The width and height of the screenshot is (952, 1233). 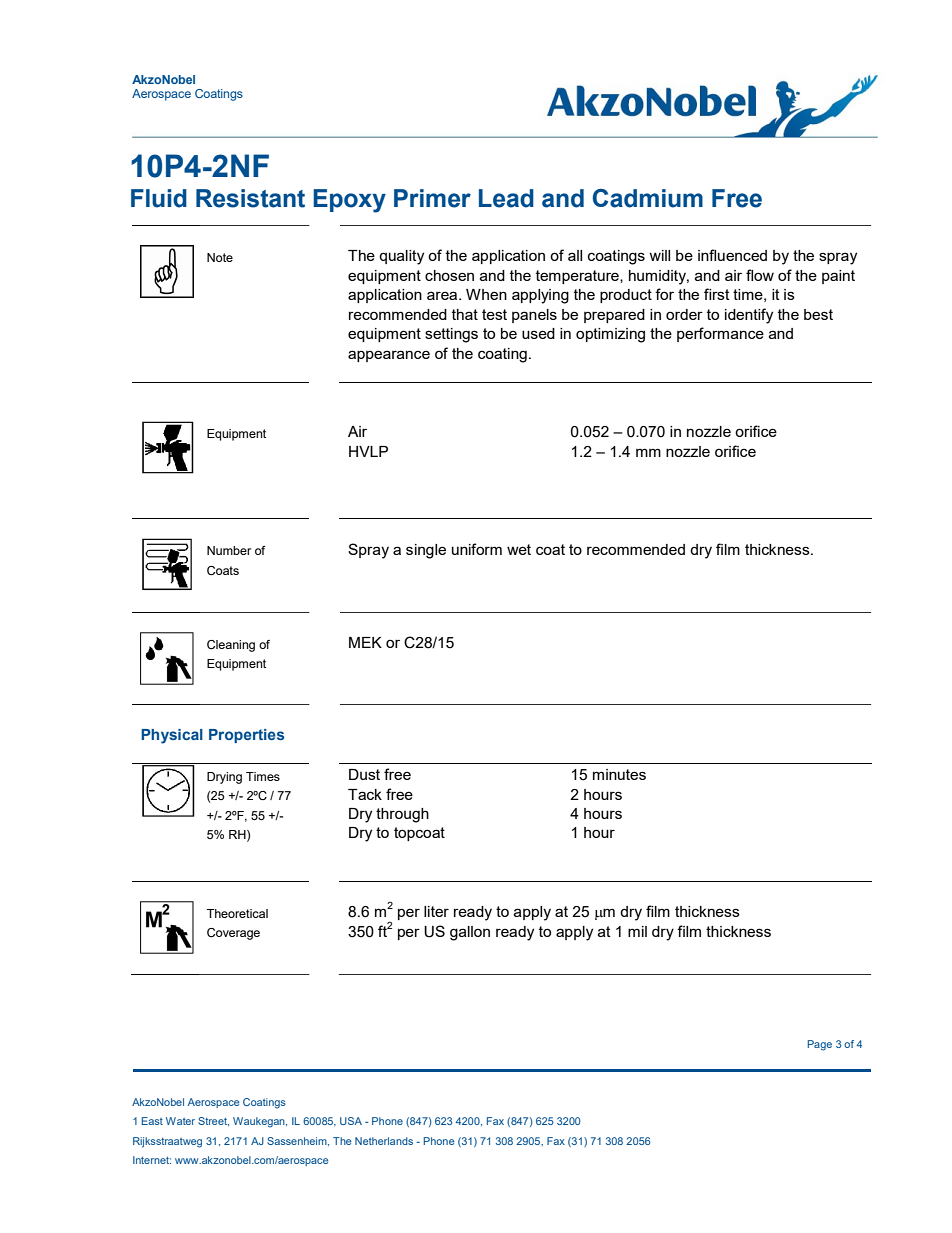 What do you see at coordinates (732, 255) in the screenshot?
I see `influenced` at bounding box center [732, 255].
